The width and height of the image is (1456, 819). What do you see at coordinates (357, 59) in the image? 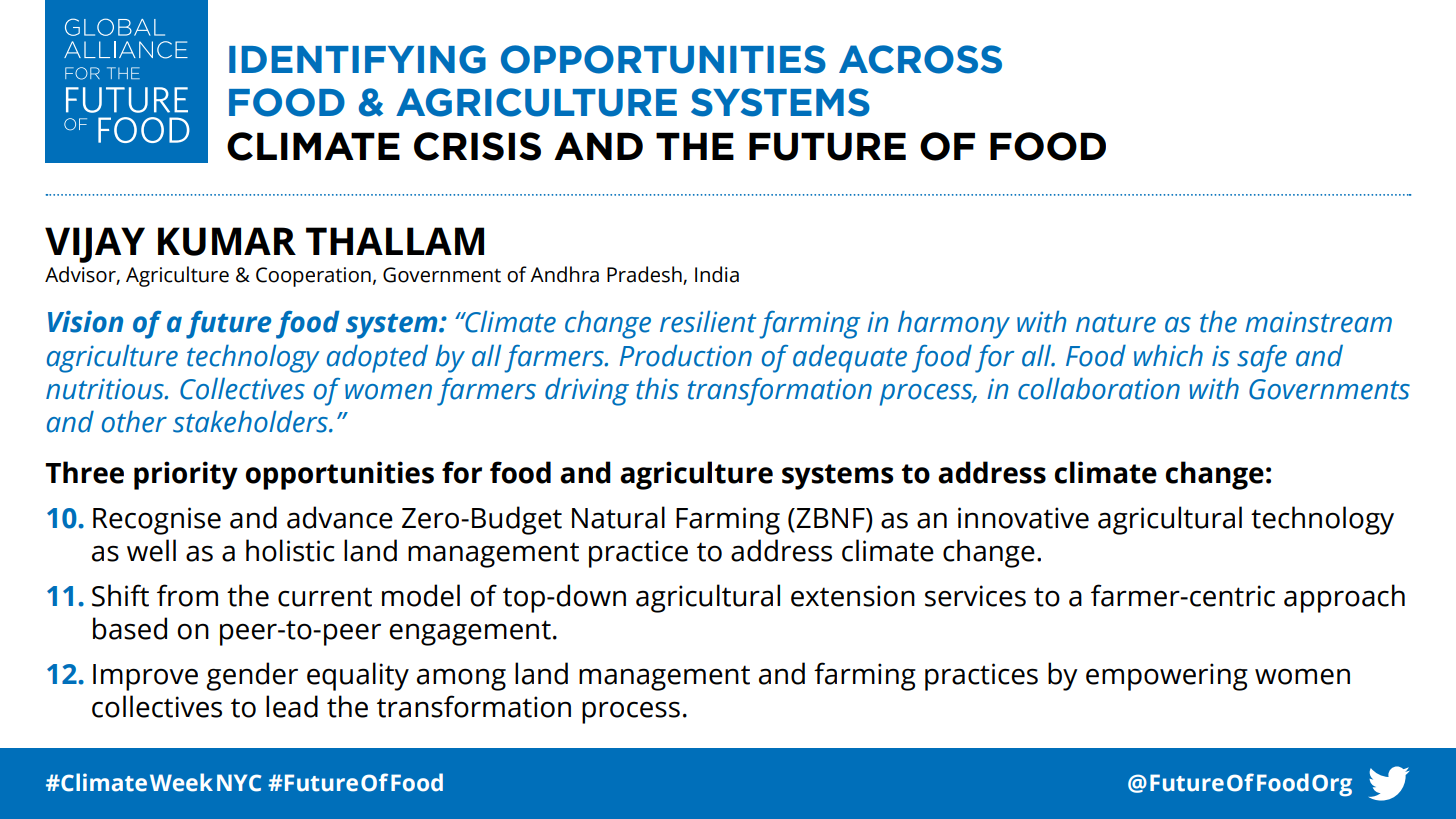
I see `IDENTIFYING` at bounding box center [357, 59].
